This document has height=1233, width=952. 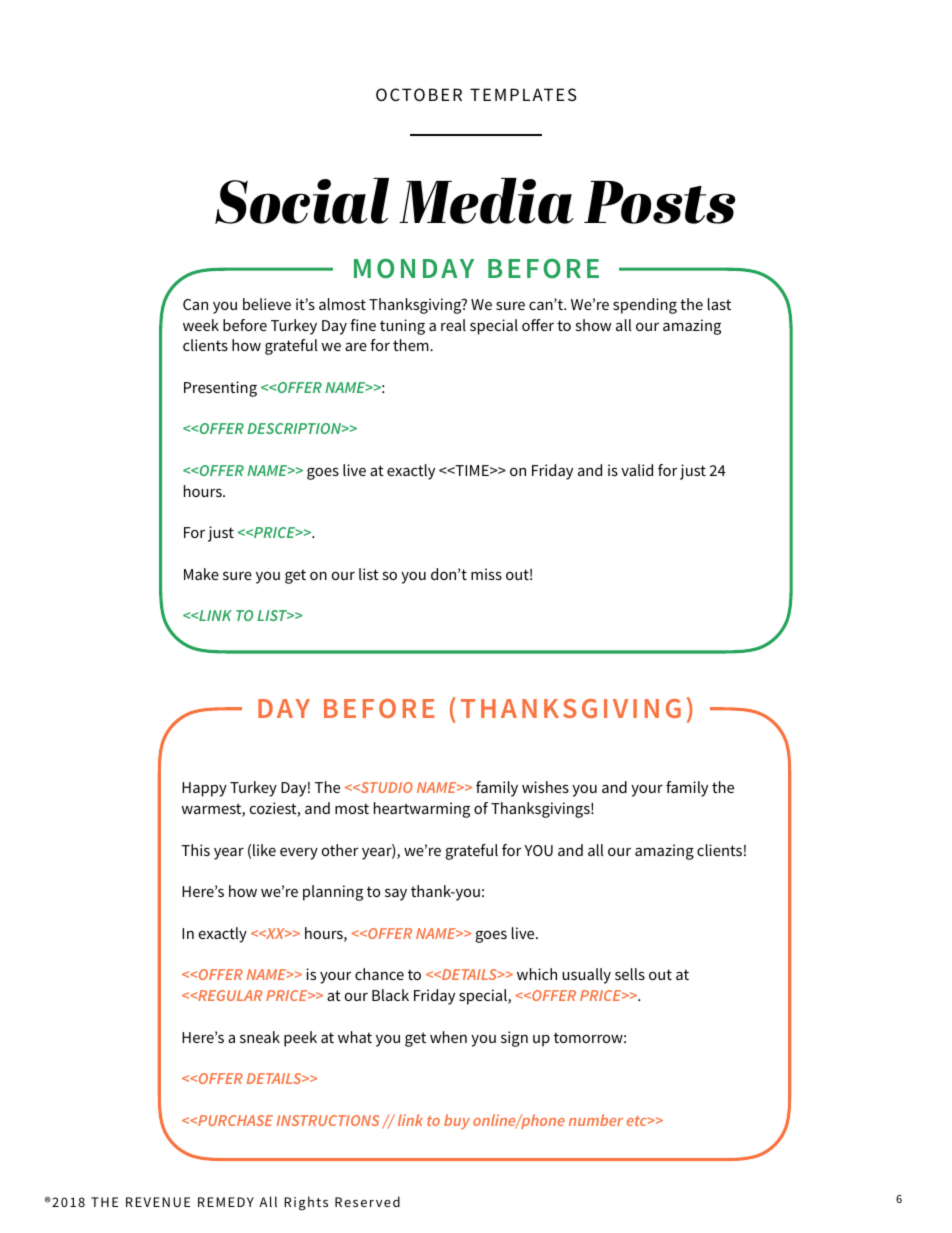 I want to click on Media, so click(x=486, y=201).
